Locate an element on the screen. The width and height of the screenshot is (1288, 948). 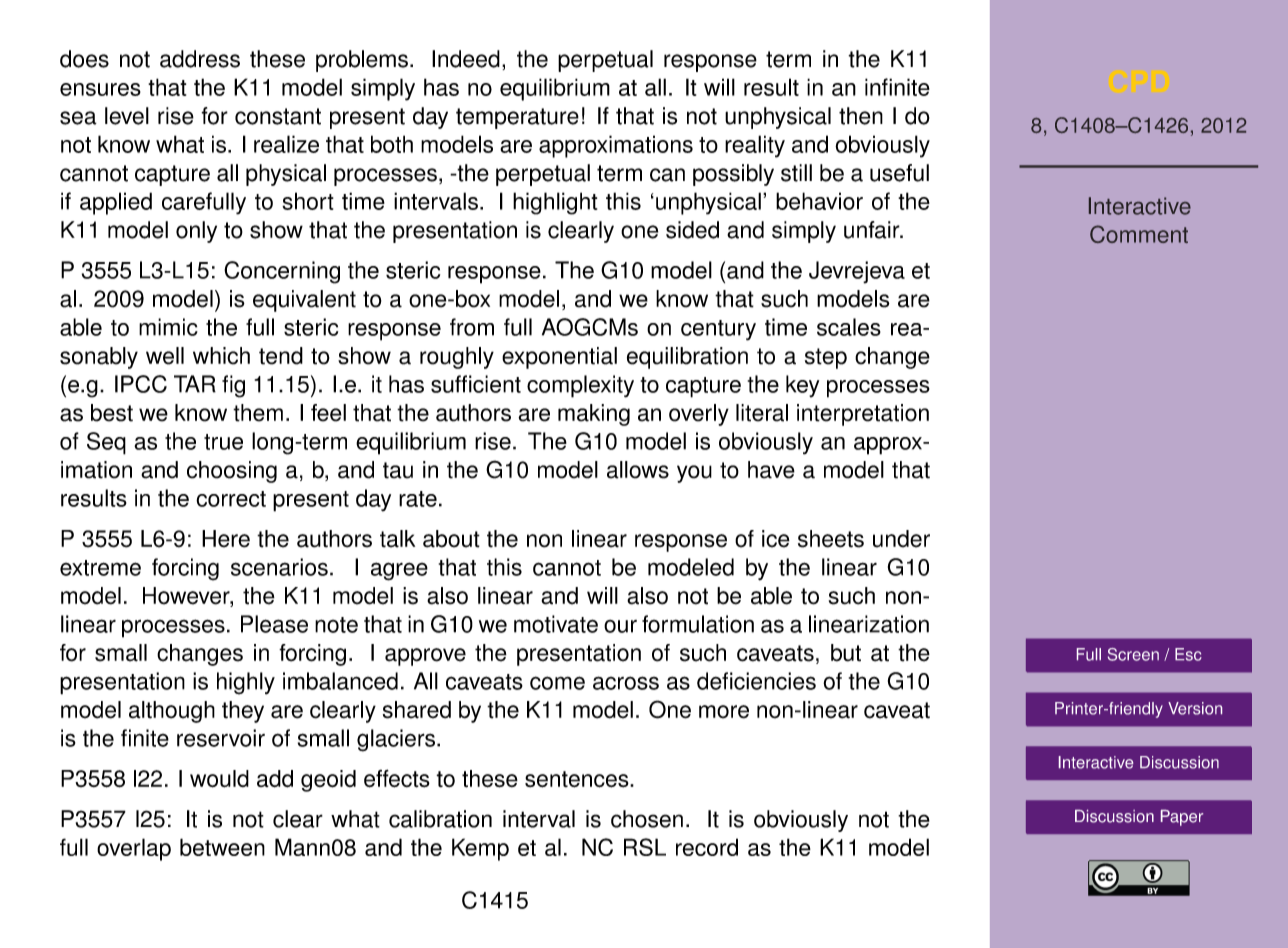
scales is located at coordinates (849, 327).
